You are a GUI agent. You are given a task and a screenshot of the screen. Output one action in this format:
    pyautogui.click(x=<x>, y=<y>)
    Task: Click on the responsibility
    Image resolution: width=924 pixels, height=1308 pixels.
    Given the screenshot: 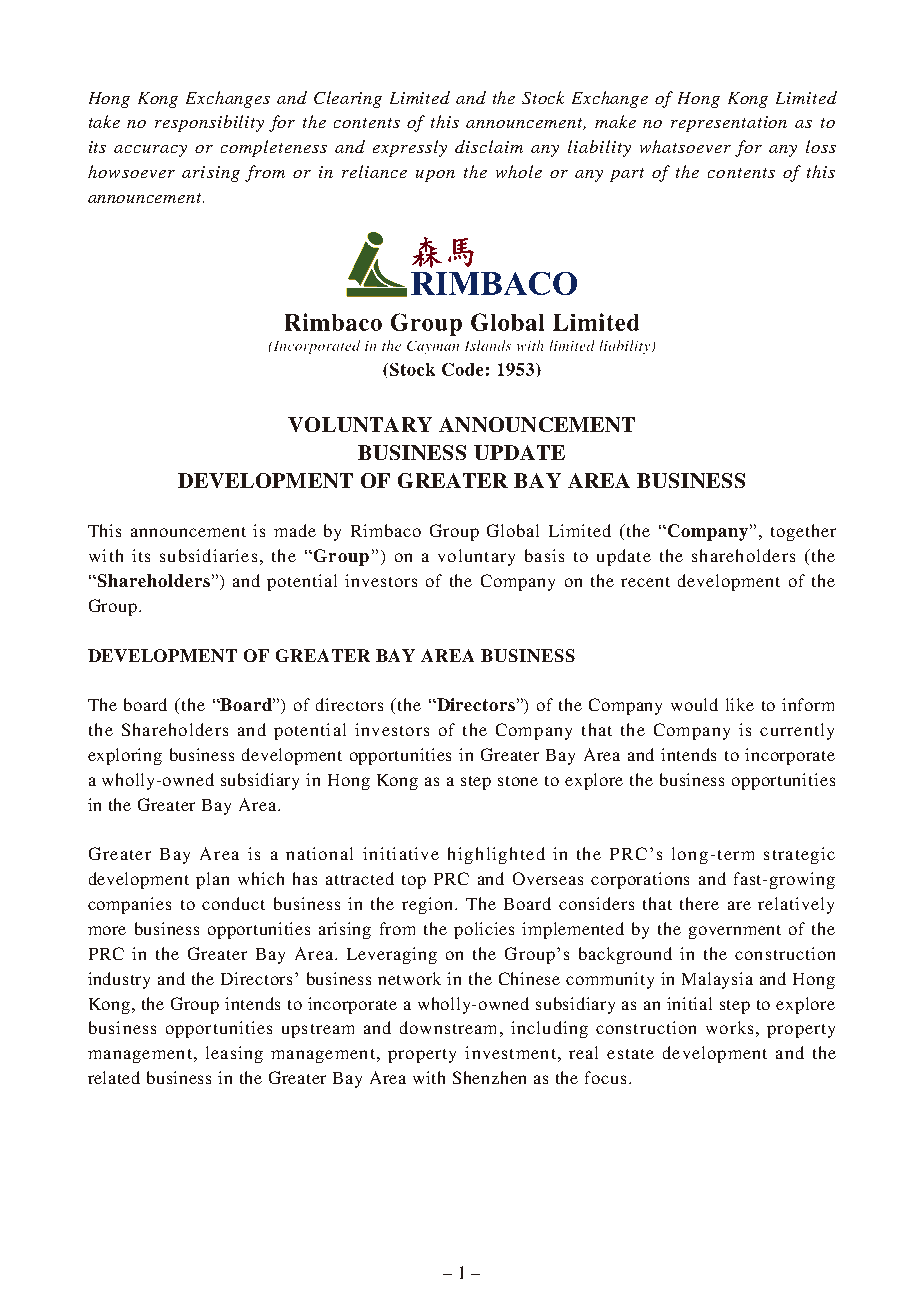 What is the action you would take?
    pyautogui.click(x=209, y=123)
